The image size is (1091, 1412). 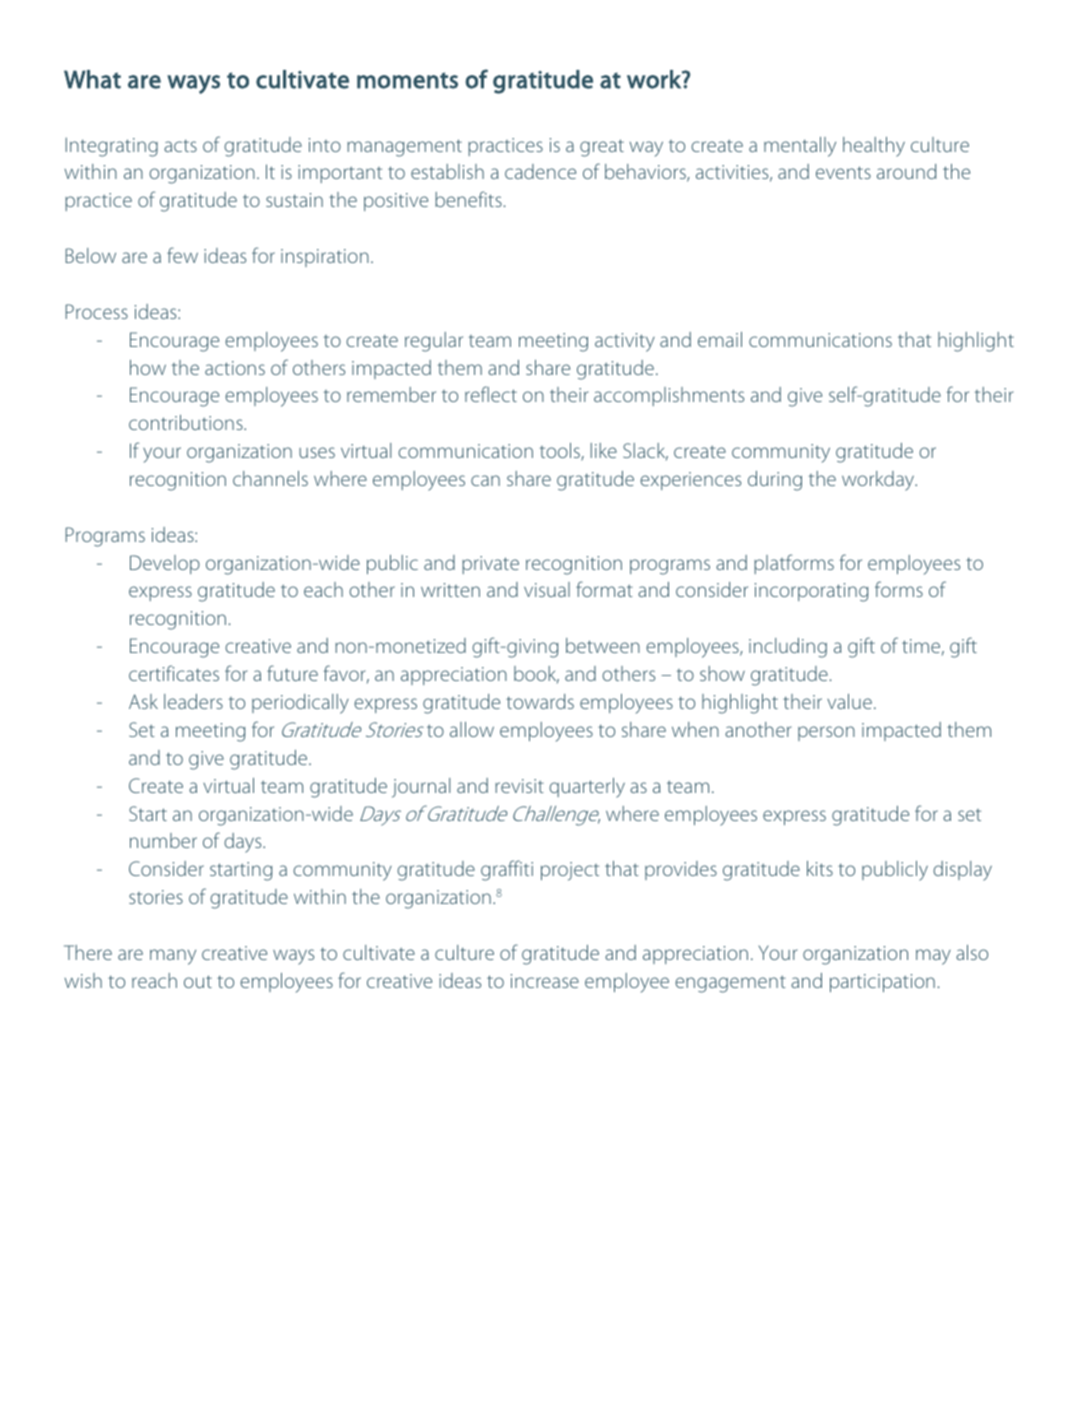 I want to click on Develop, so click(x=165, y=564).
